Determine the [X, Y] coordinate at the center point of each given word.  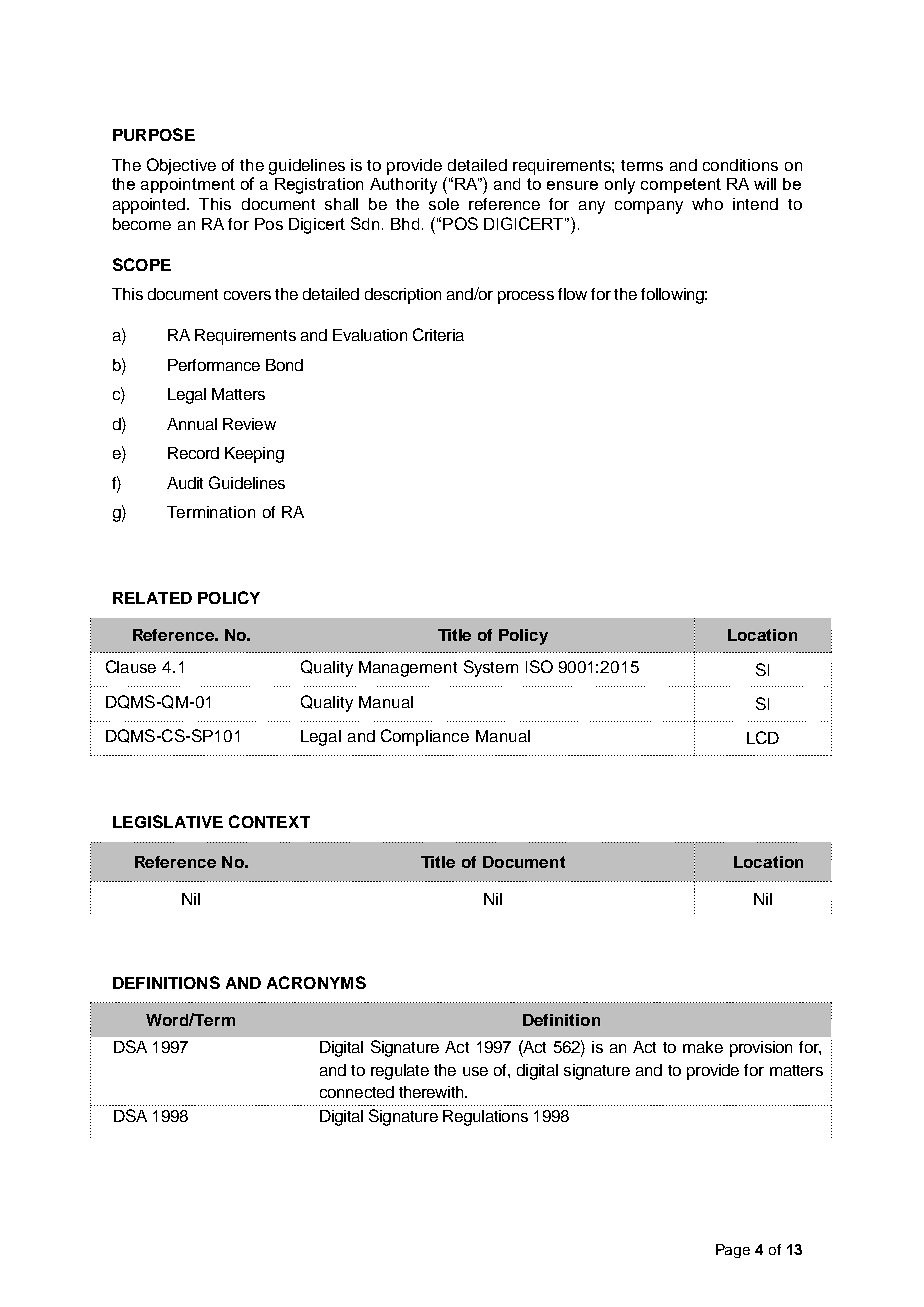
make [703, 1047]
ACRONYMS [316, 982]
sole [444, 204]
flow [572, 294]
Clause [131, 666]
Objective [181, 166]
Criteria [438, 334]
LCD [763, 737]
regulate [400, 1072]
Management [408, 669]
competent [681, 185]
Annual [192, 424]
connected [357, 1092]
